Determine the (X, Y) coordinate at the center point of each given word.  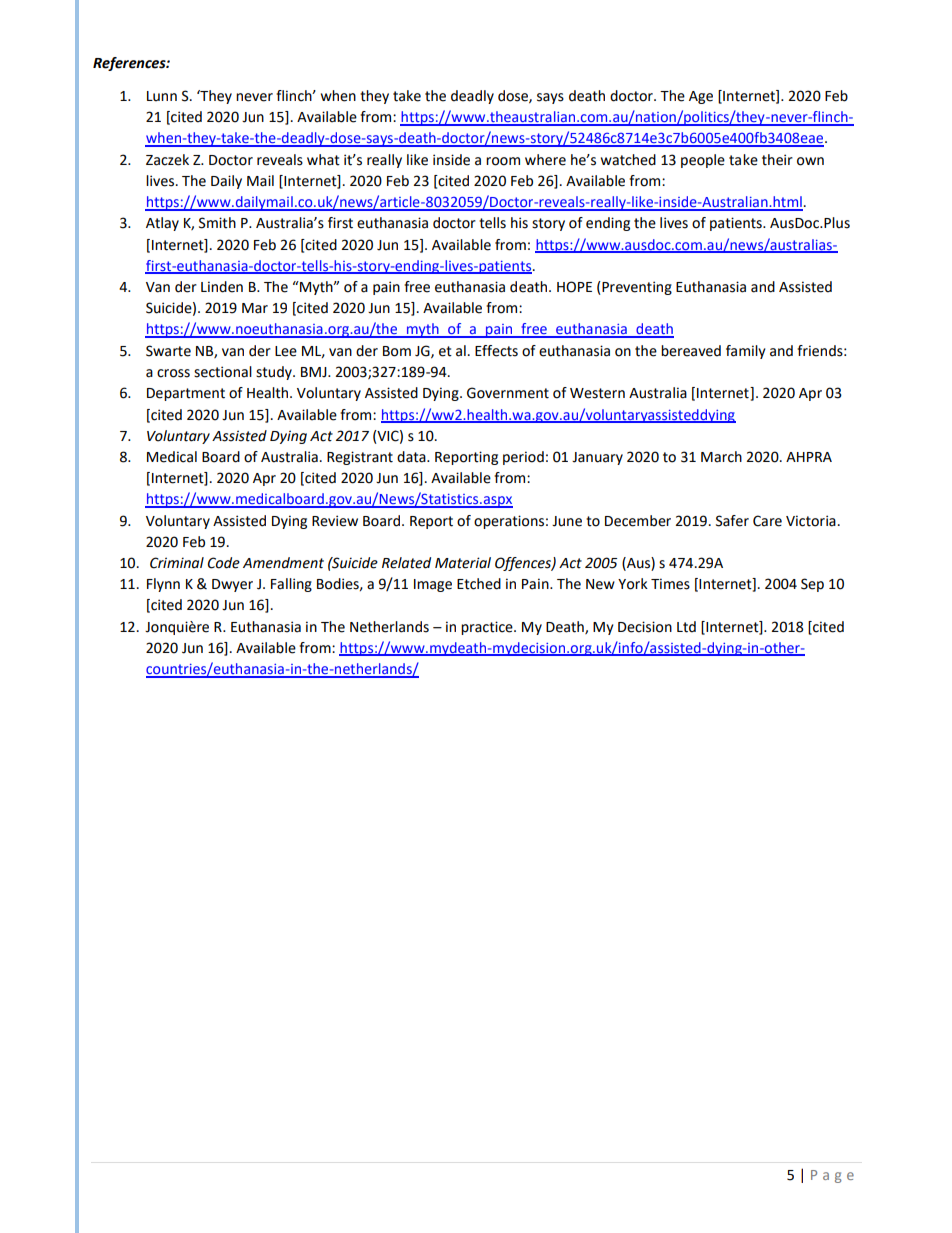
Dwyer (232, 585)
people (703, 161)
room (503, 161)
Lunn (162, 96)
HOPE (574, 287)
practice (488, 628)
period (523, 458)
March (721, 457)
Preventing (636, 288)
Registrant (360, 458)
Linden (222, 287)
